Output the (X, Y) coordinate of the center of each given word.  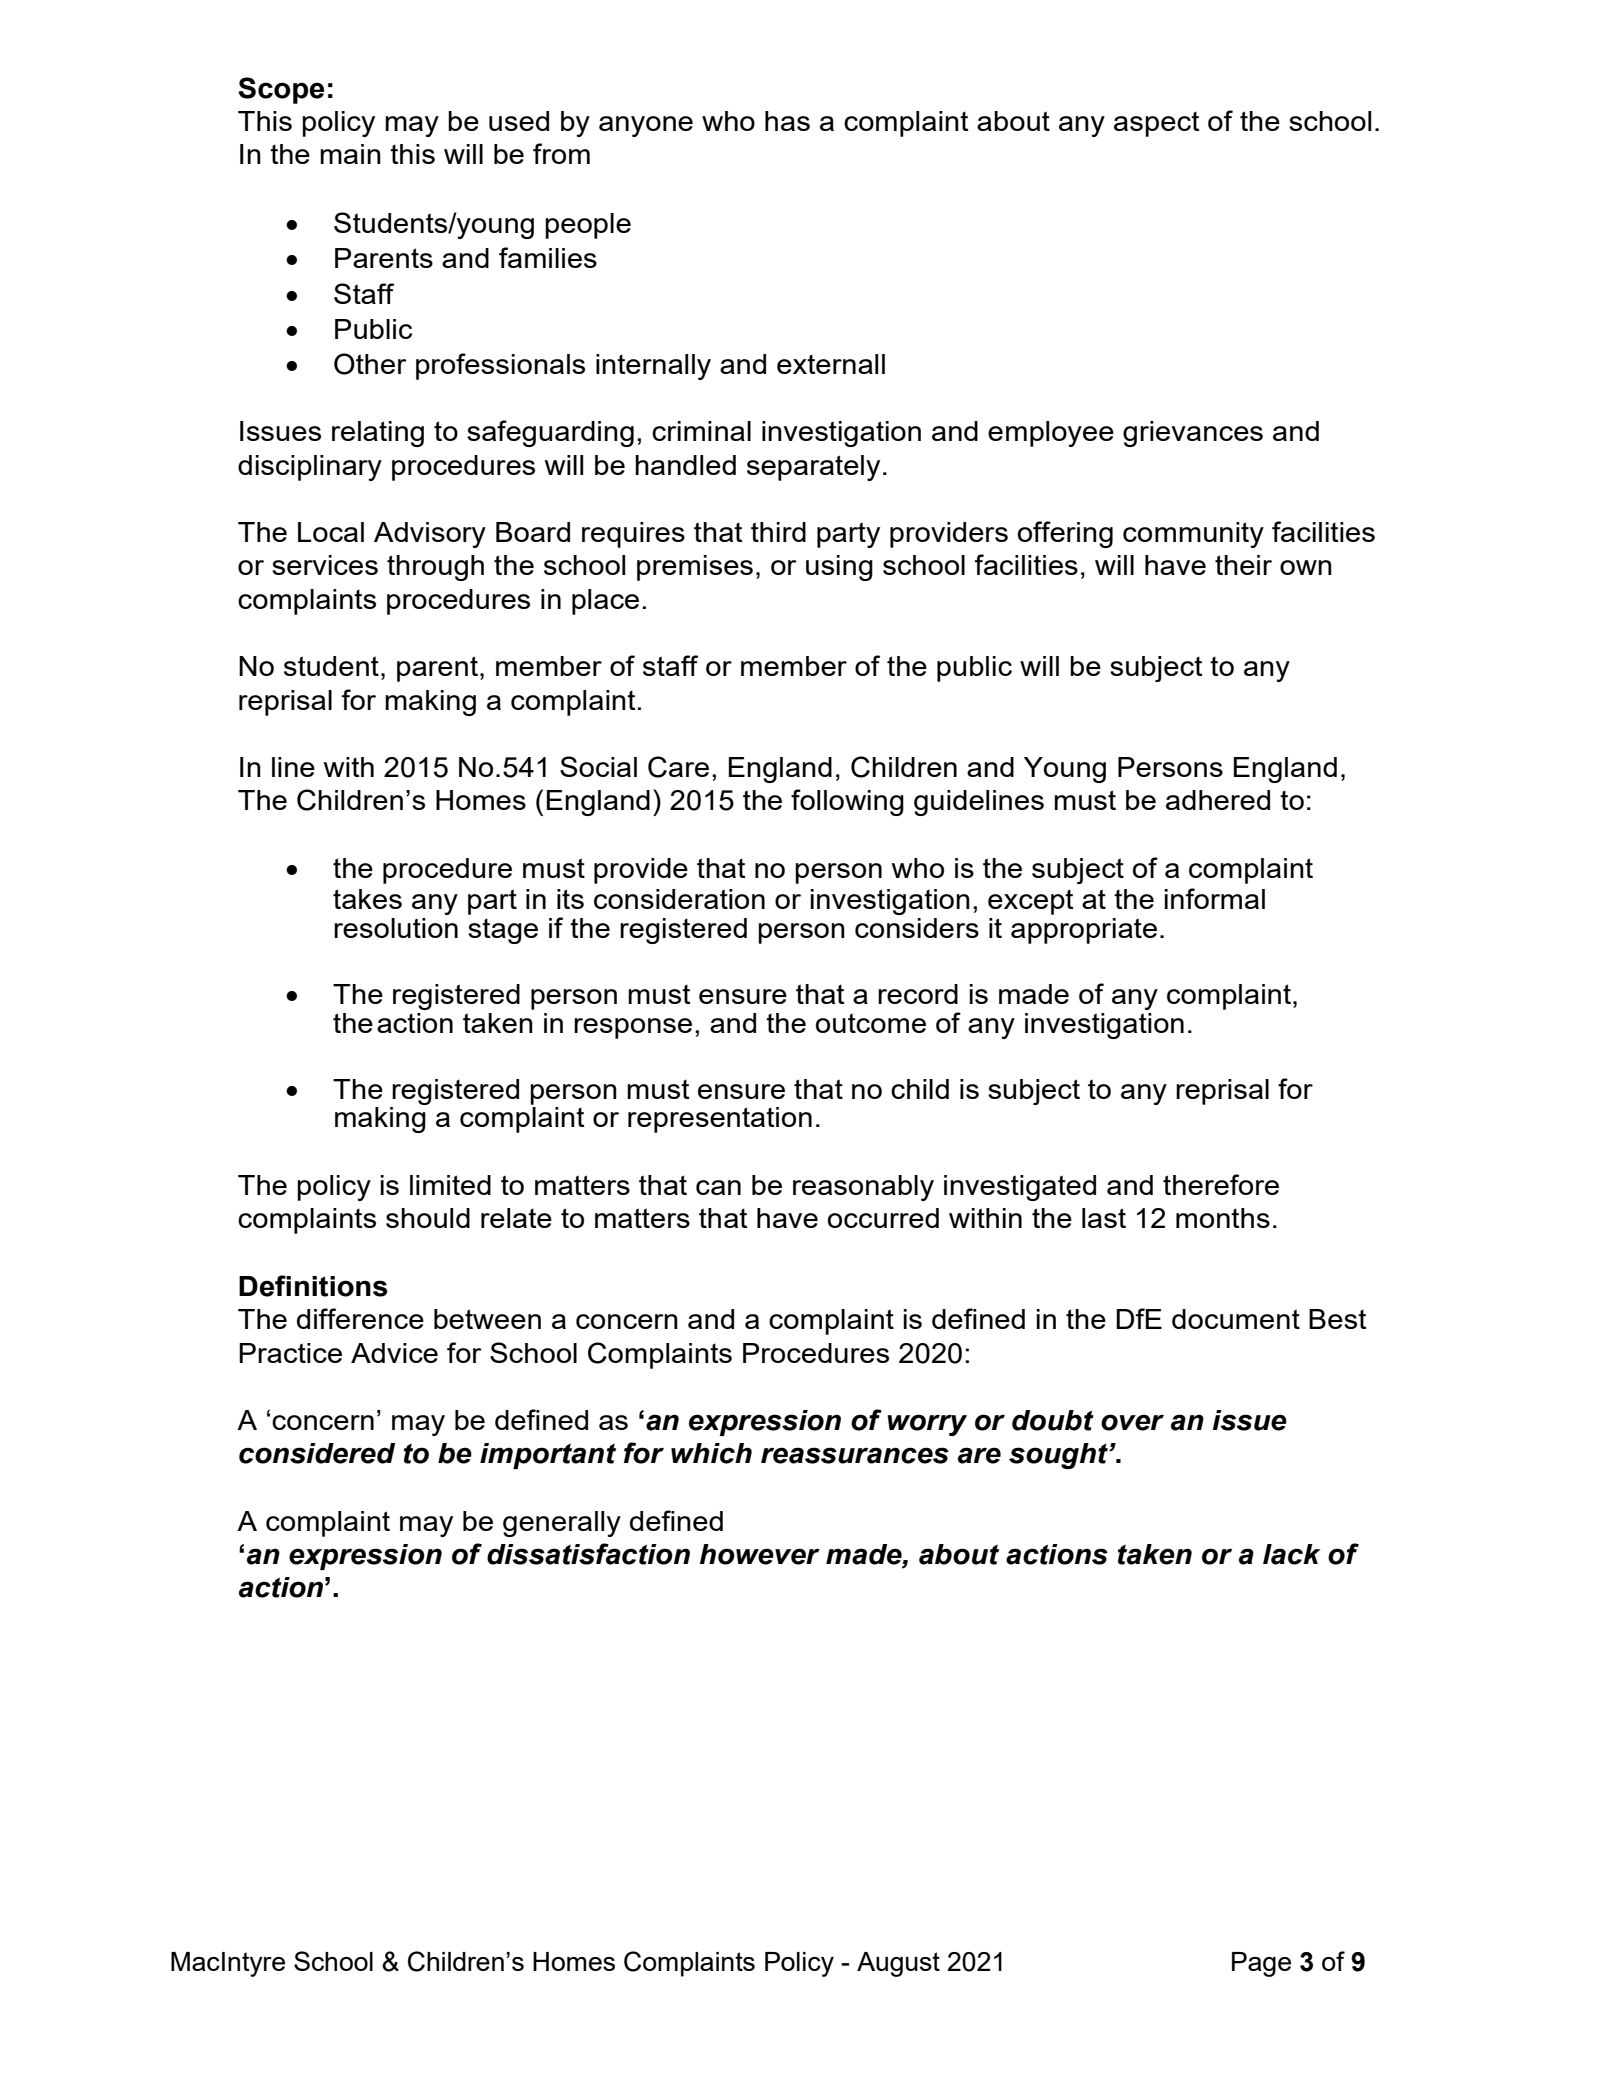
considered (317, 1453)
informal (1214, 898)
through (435, 568)
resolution (396, 928)
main (350, 154)
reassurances (855, 1455)
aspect (1157, 124)
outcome (871, 1023)
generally (562, 1524)
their (1243, 565)
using (839, 568)
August (898, 1964)
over (1132, 1422)
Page (1261, 1964)
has (787, 121)
